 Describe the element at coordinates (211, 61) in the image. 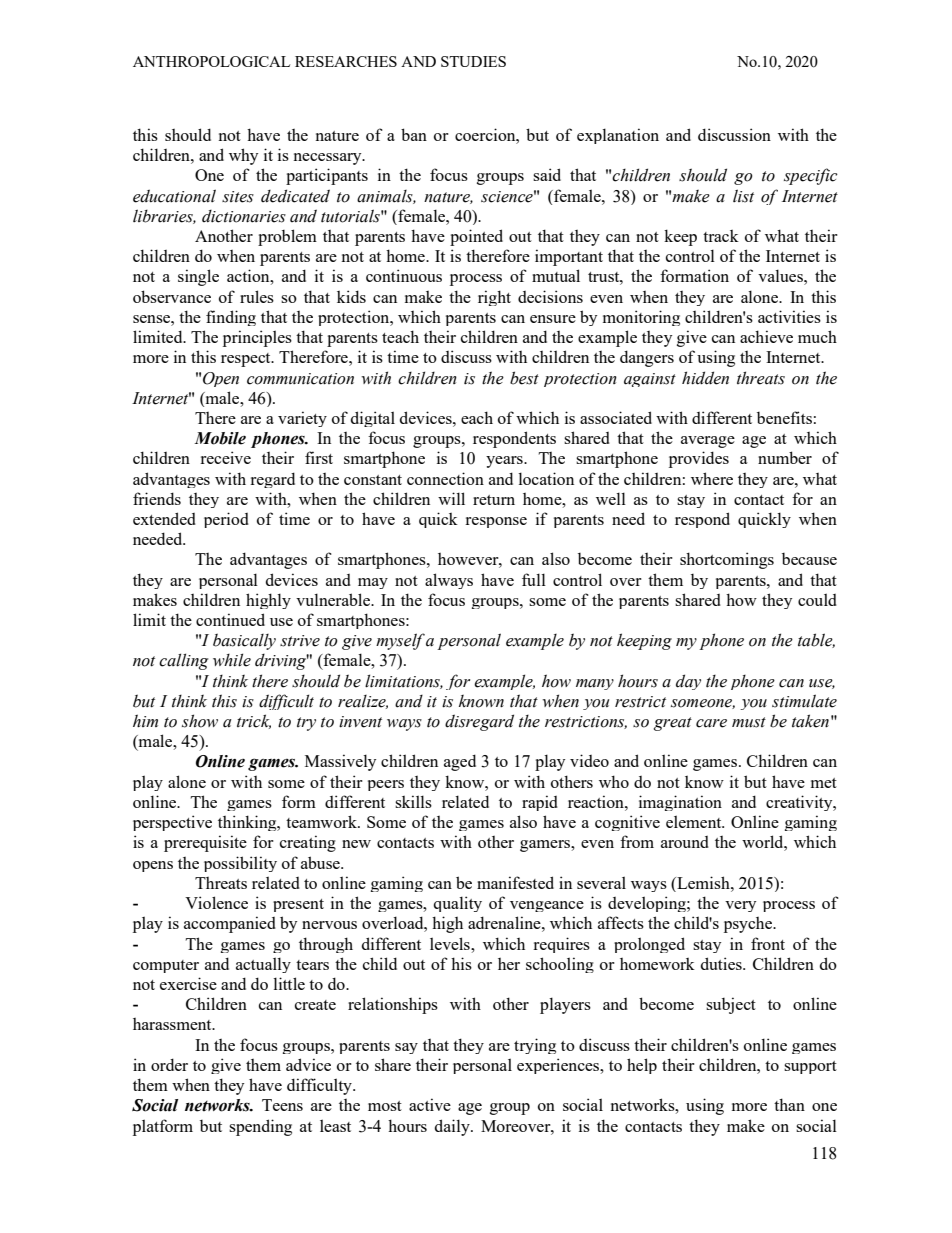

I see `ANTHROPOLOGICAL` at that location.
